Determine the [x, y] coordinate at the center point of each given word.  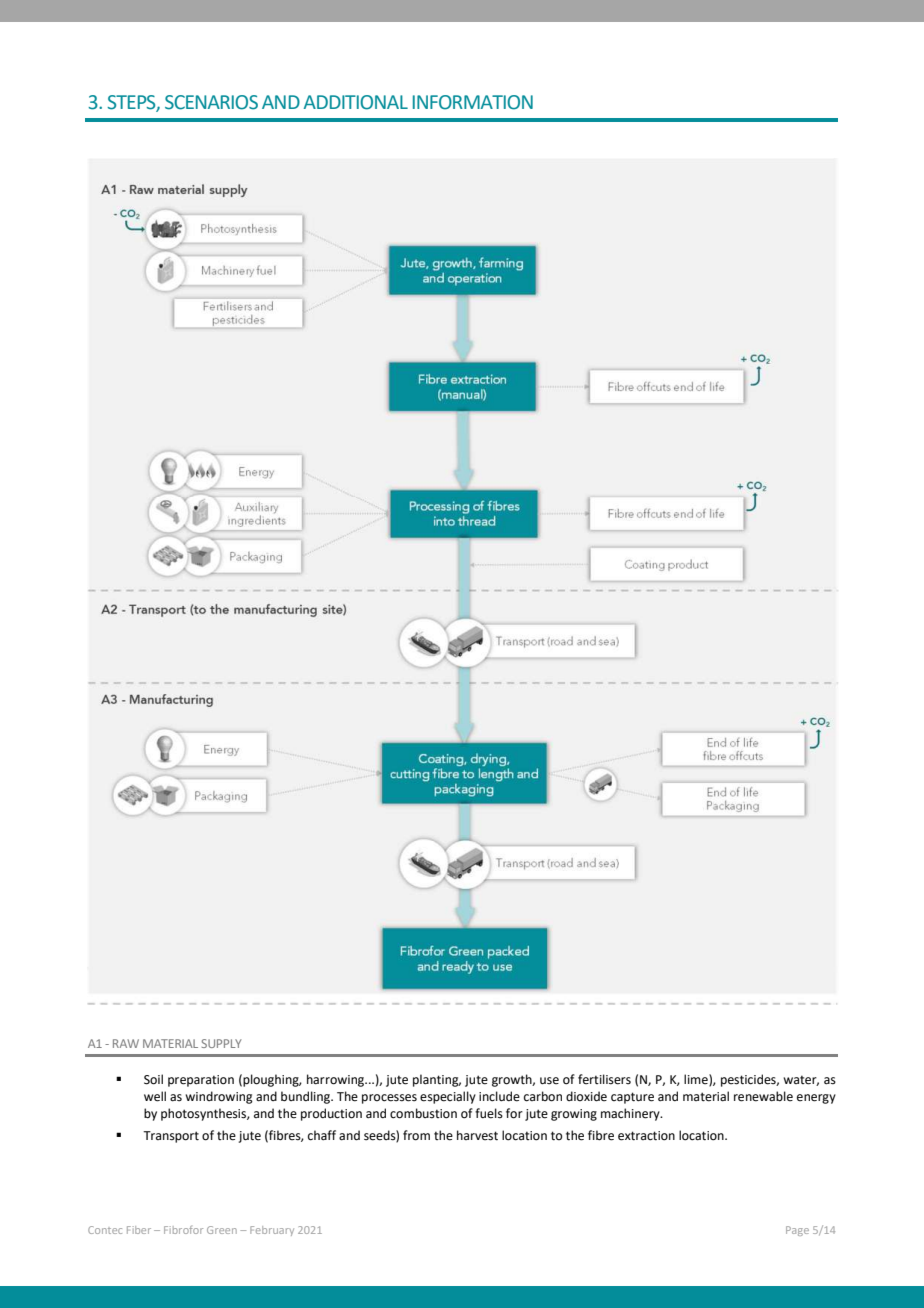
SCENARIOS [211, 102]
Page [797, 1231]
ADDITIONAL [356, 102]
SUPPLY [222, 1043]
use [549, 1081]
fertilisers [604, 1079]
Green [222, 1230]
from [416, 1135]
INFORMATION [473, 102]
